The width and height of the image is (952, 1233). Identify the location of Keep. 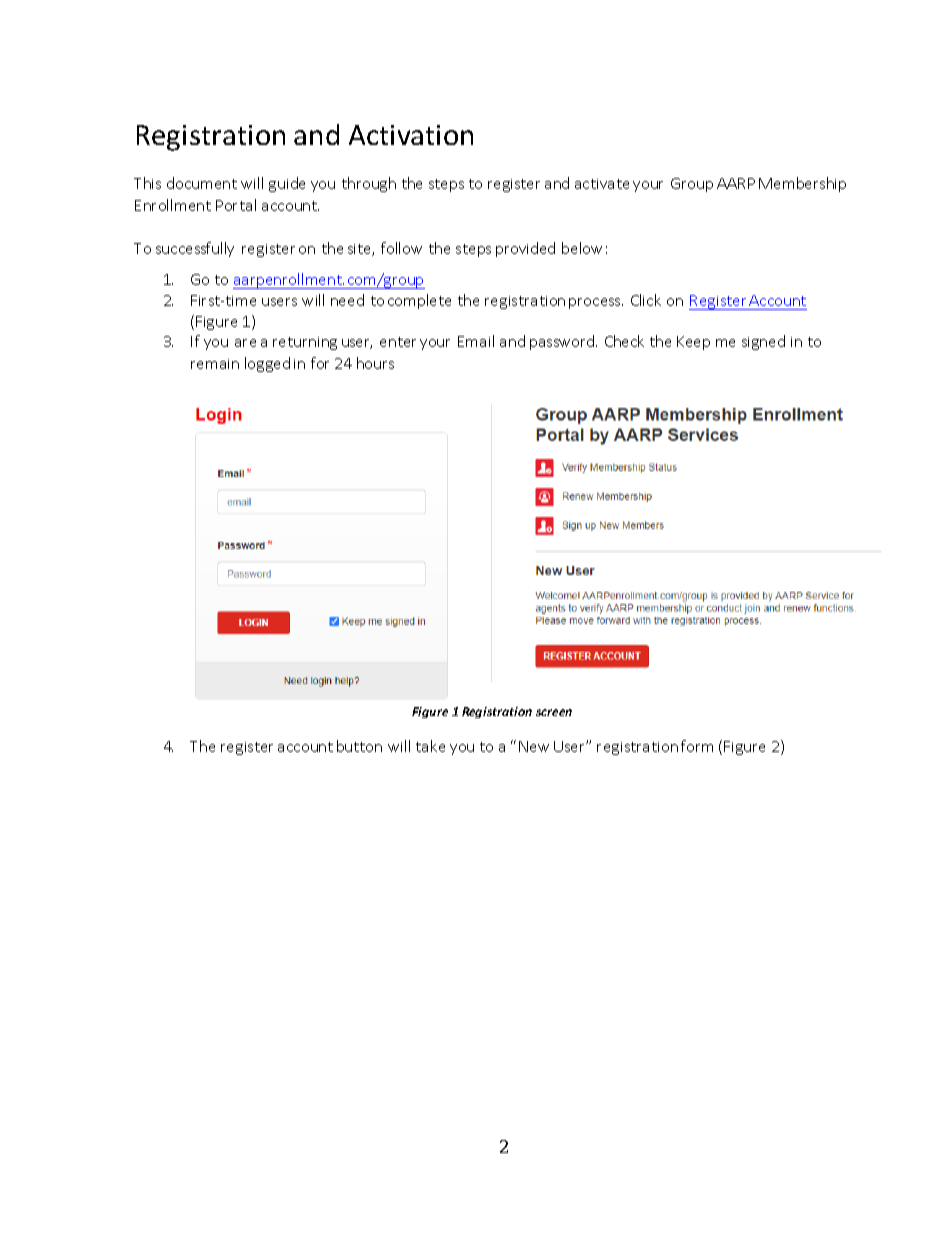
(693, 343).
